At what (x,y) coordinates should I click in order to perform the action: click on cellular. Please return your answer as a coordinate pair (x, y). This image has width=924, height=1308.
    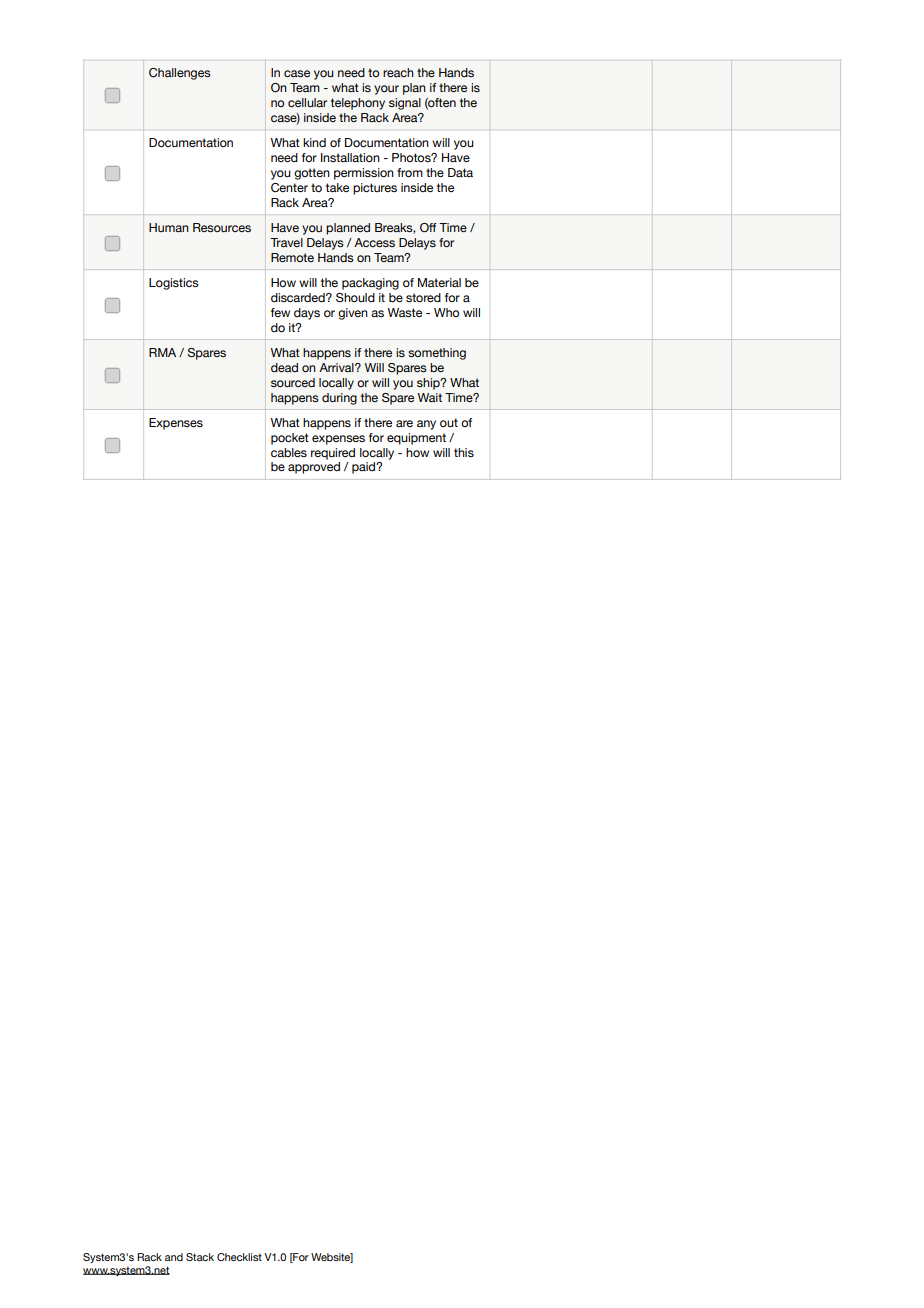
    Looking at the image, I should click on (307, 102).
